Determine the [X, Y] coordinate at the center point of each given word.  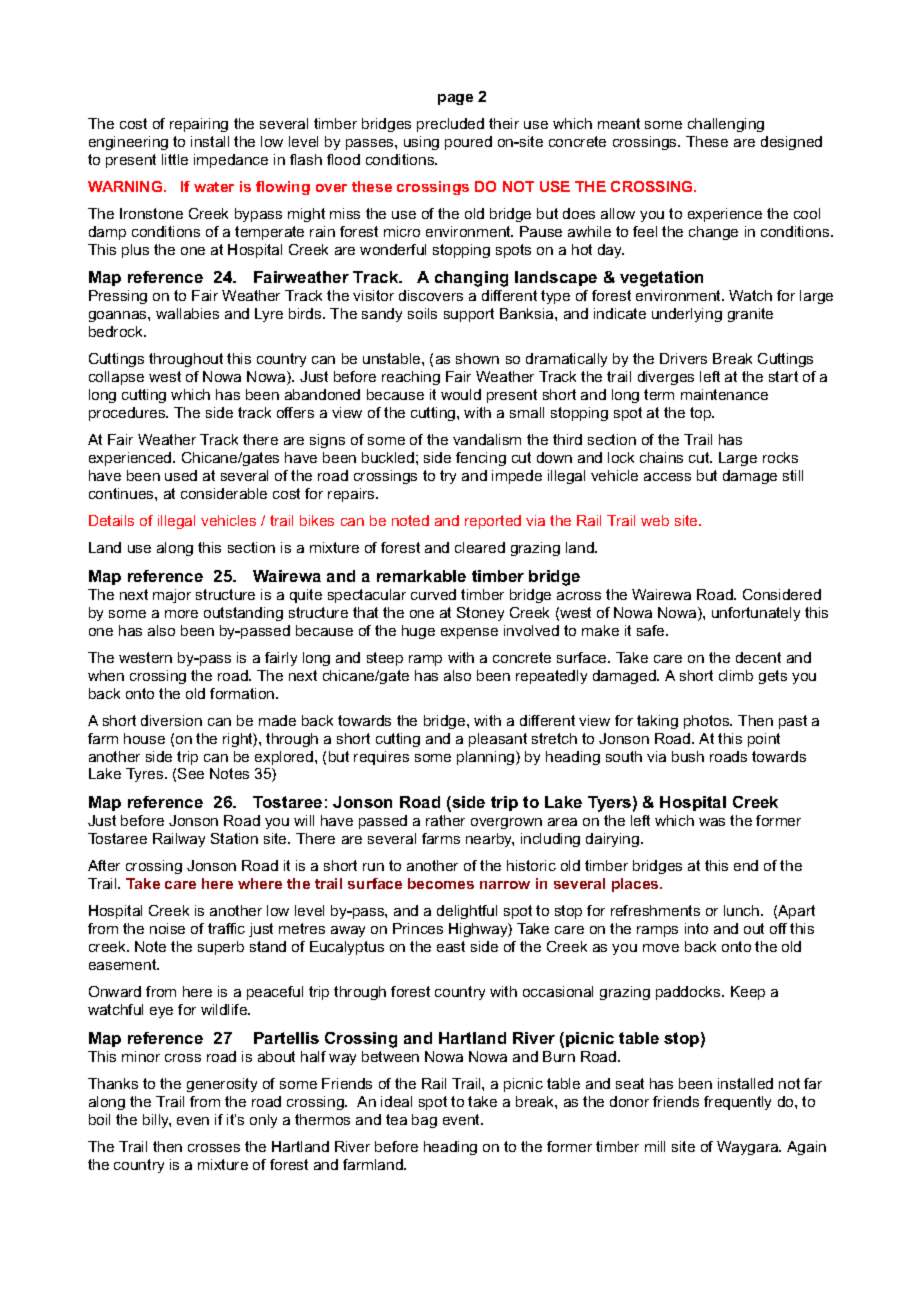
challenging [726, 125]
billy [157, 1121]
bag [424, 1121]
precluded [450, 125]
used [181, 475]
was [712, 822]
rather [445, 820]
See [191, 773]
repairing [199, 125]
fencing [481, 459]
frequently [737, 1103]
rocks [780, 457]
